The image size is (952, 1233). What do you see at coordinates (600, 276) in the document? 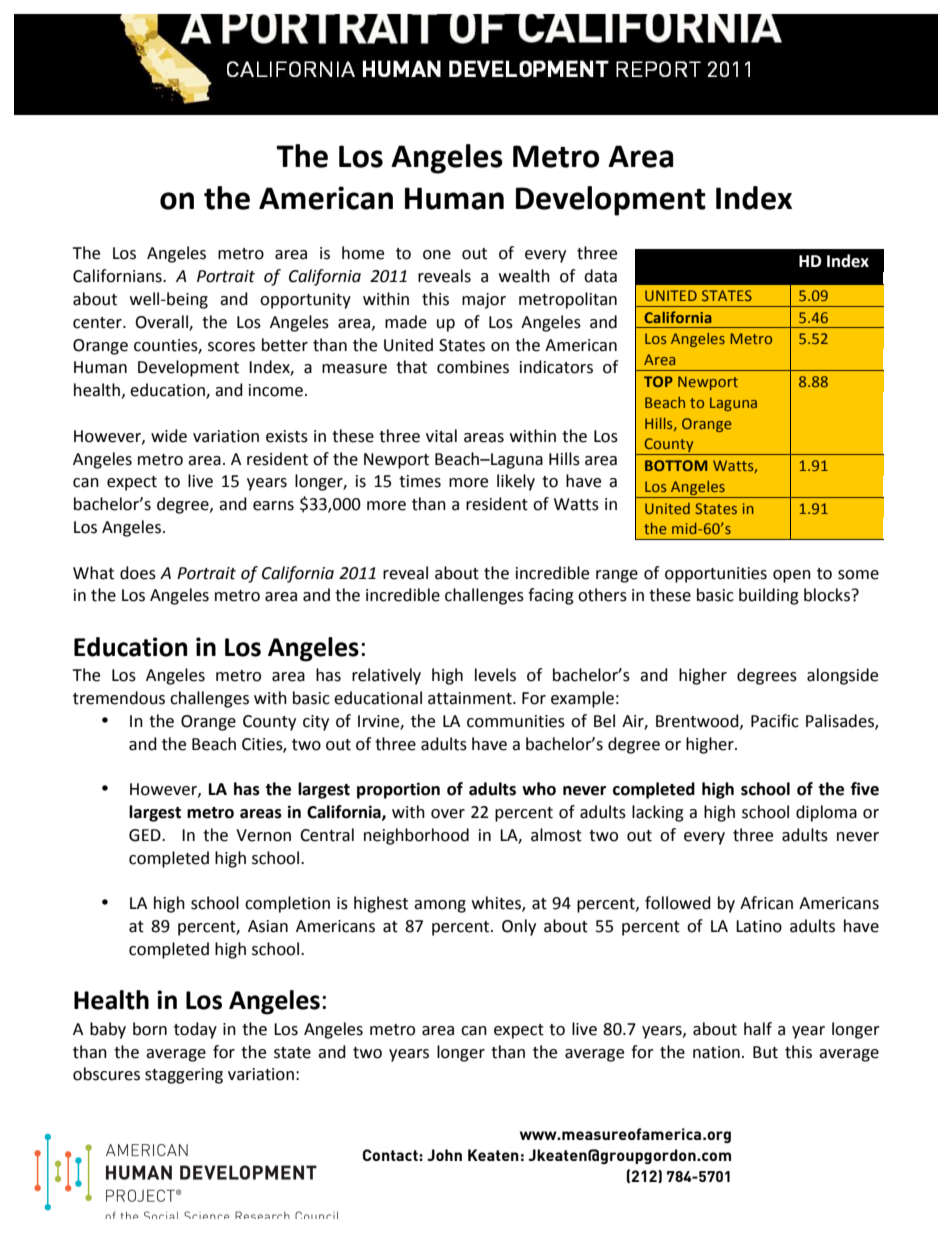
I see `data` at bounding box center [600, 276].
